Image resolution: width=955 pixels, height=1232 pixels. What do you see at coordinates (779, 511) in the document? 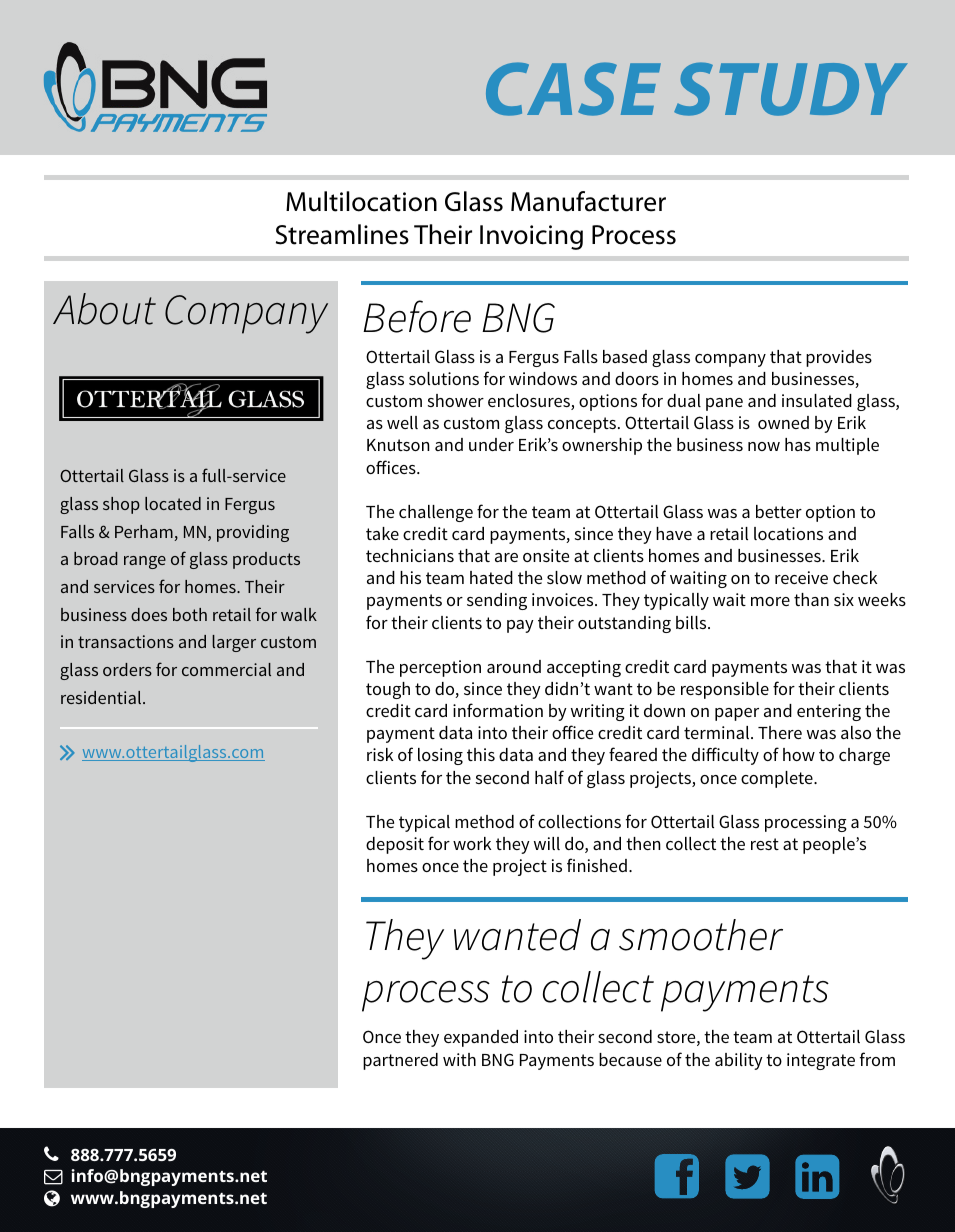
I see `better` at bounding box center [779, 511].
